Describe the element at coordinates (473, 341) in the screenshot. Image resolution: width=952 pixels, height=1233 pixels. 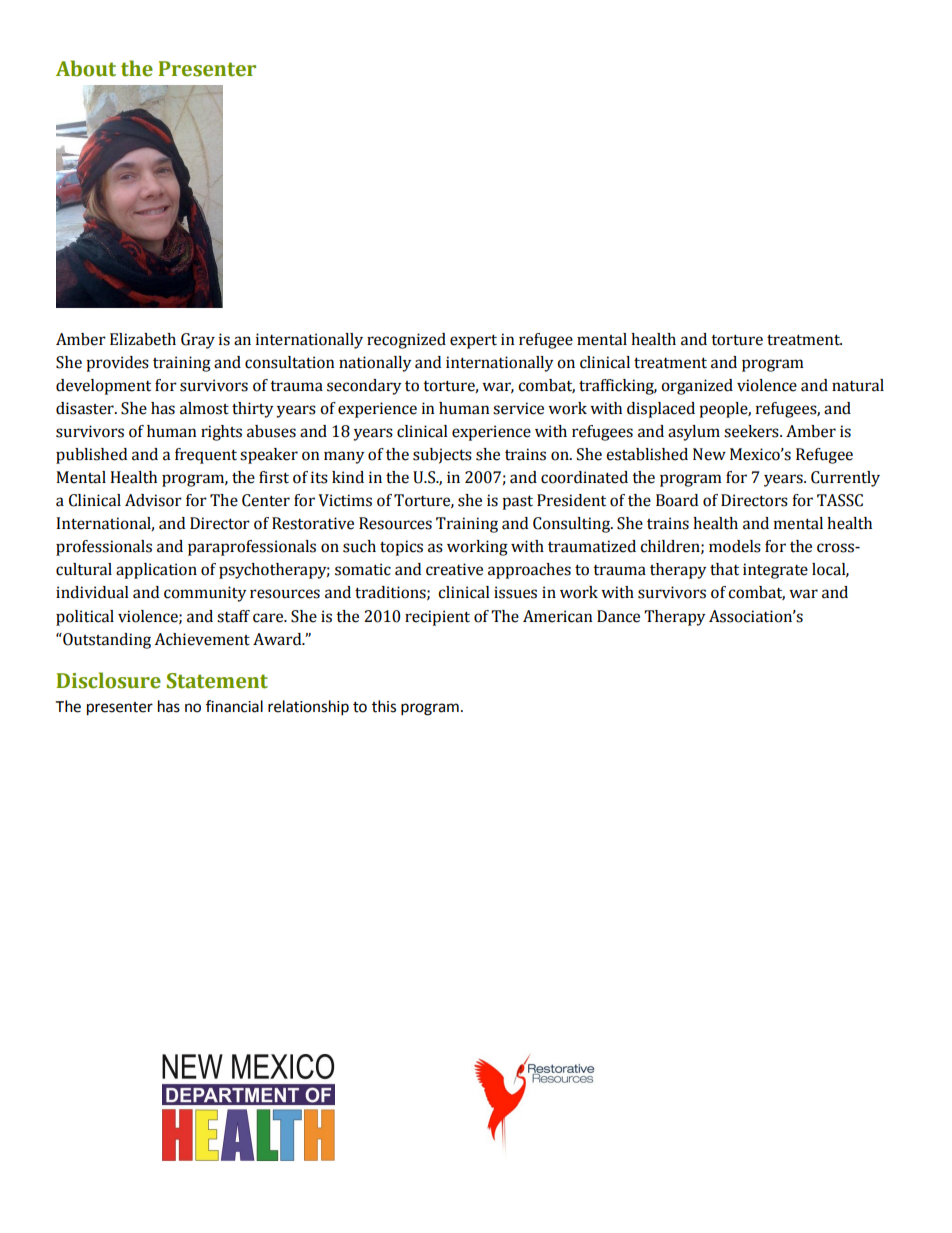
I see `expert` at that location.
